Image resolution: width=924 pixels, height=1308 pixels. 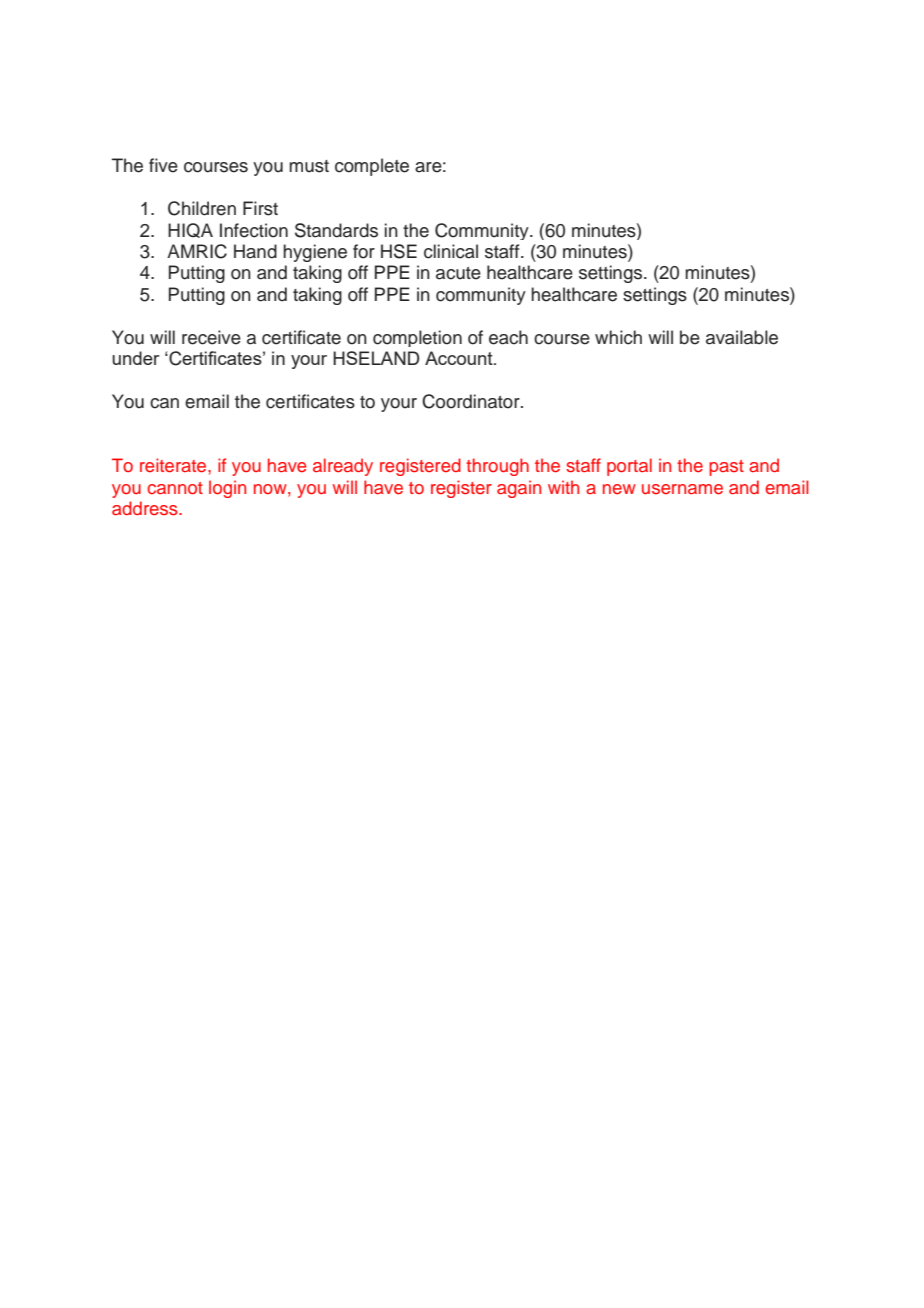 What do you see at coordinates (618, 337) in the screenshot?
I see `which` at bounding box center [618, 337].
